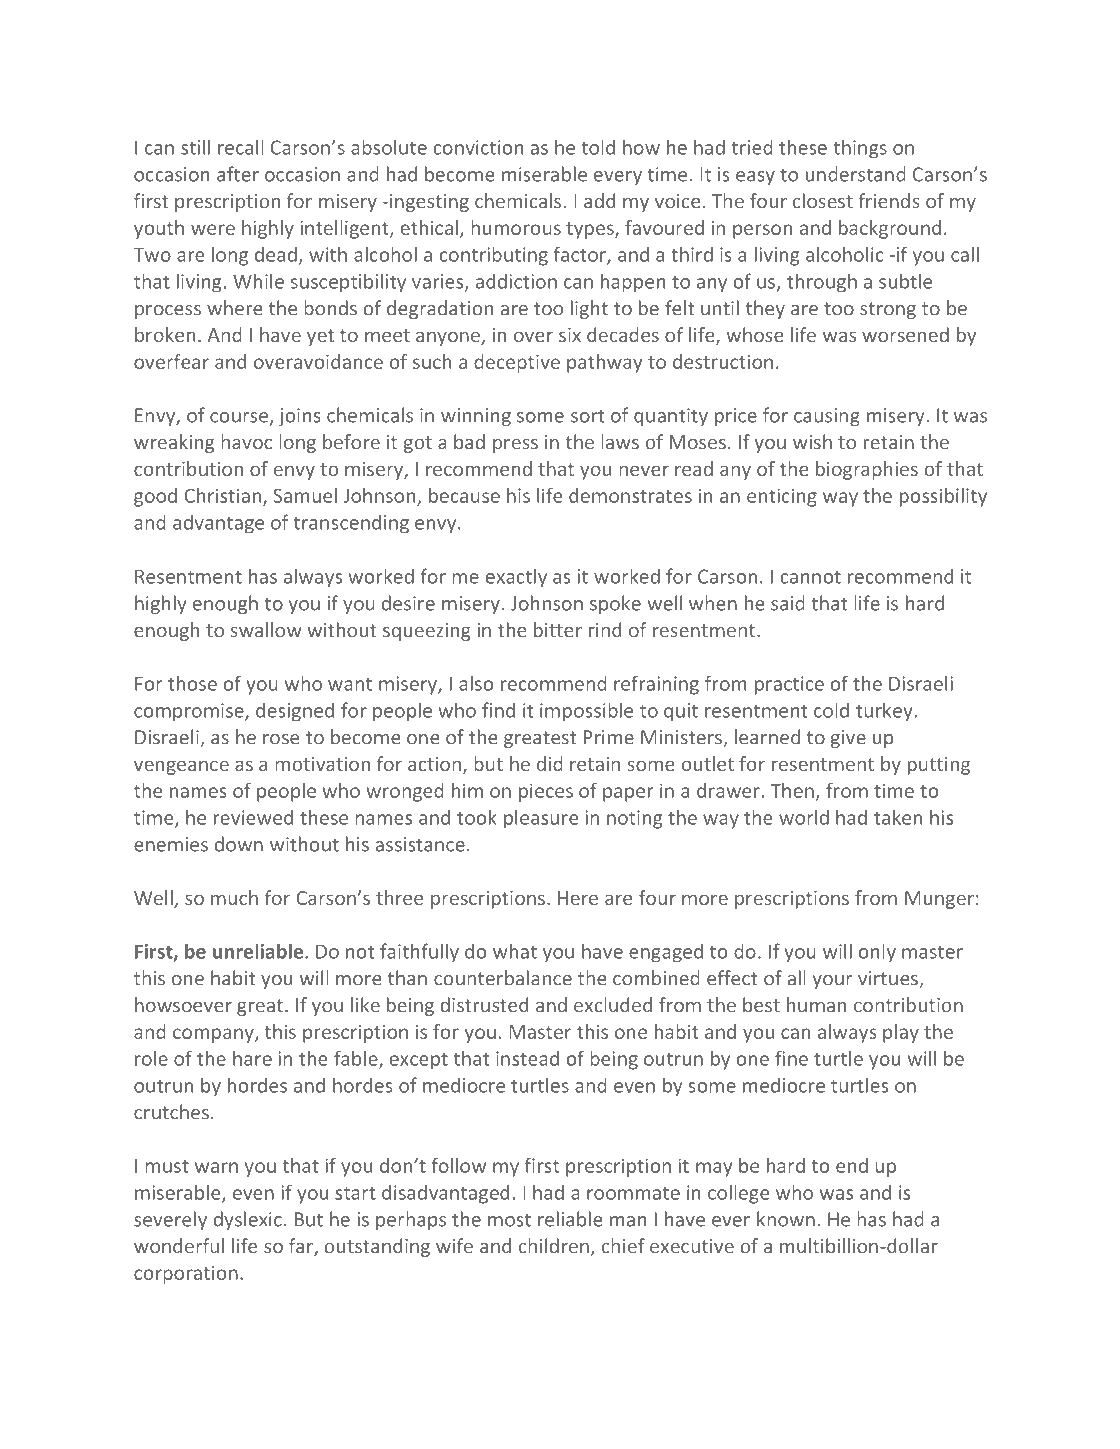 The width and height of the screenshot is (1120, 1449). I want to click on impossible, so click(586, 712).
